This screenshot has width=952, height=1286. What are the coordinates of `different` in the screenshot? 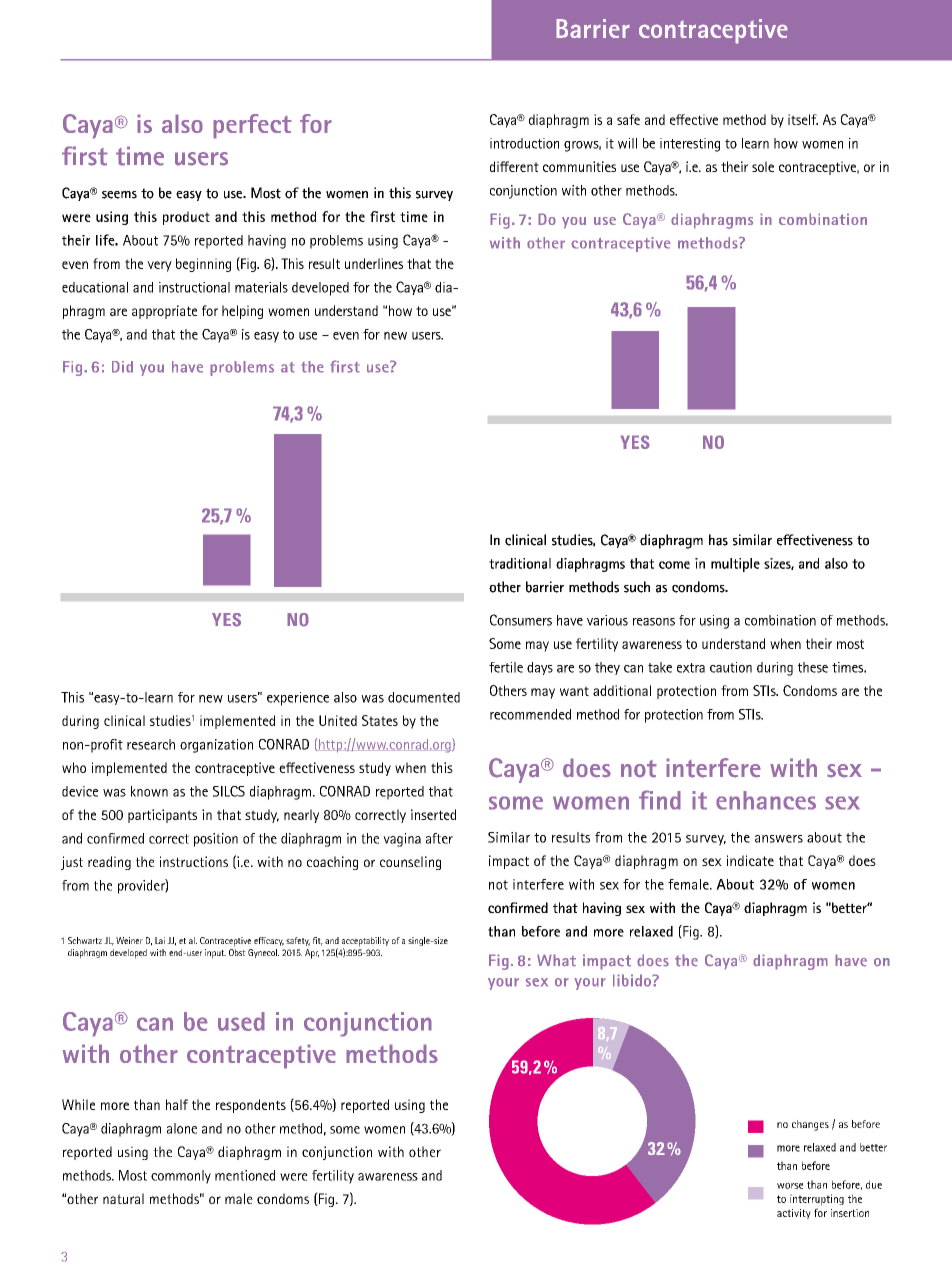 It's located at (514, 166).
